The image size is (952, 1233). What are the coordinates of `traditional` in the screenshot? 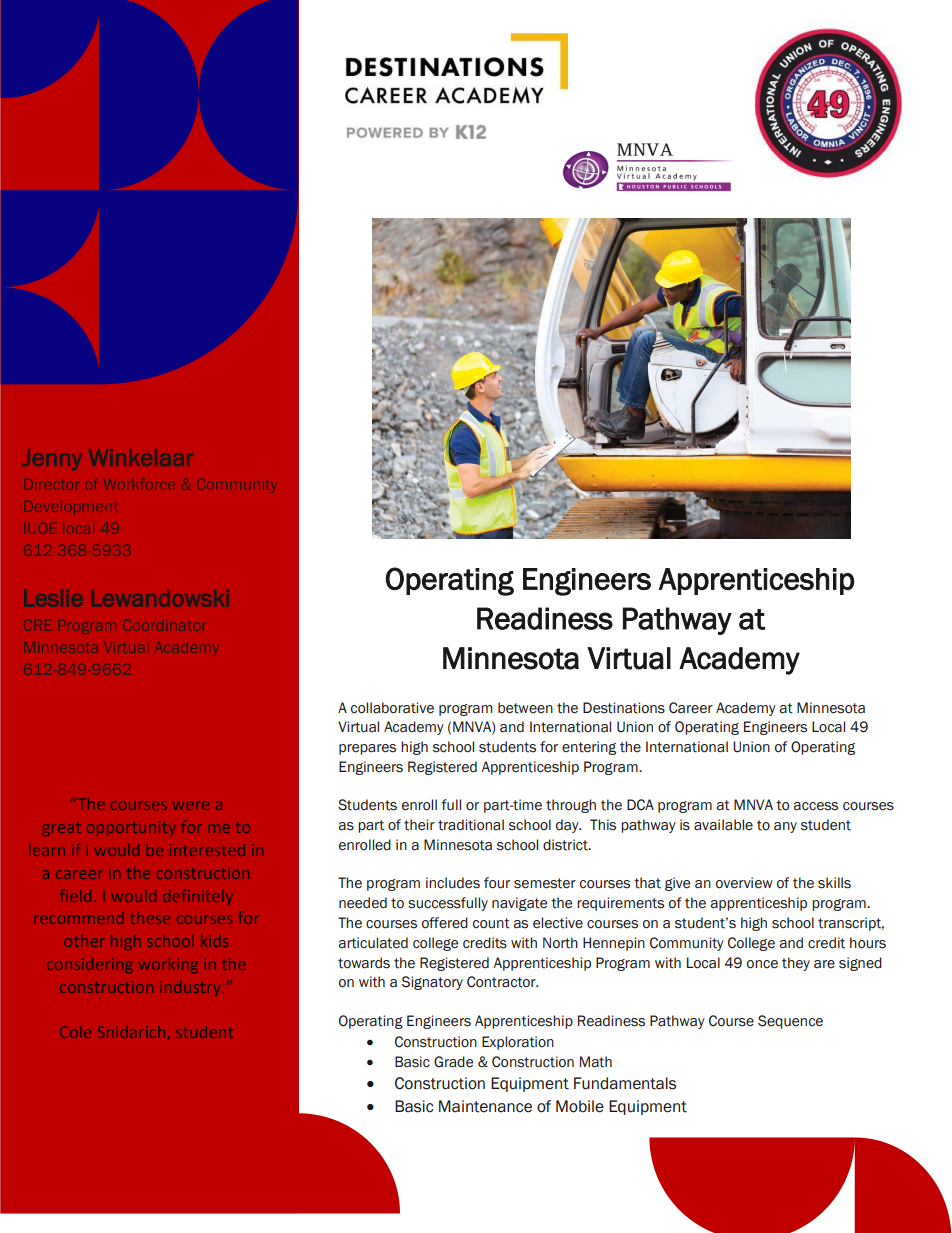 It's located at (471, 825).
